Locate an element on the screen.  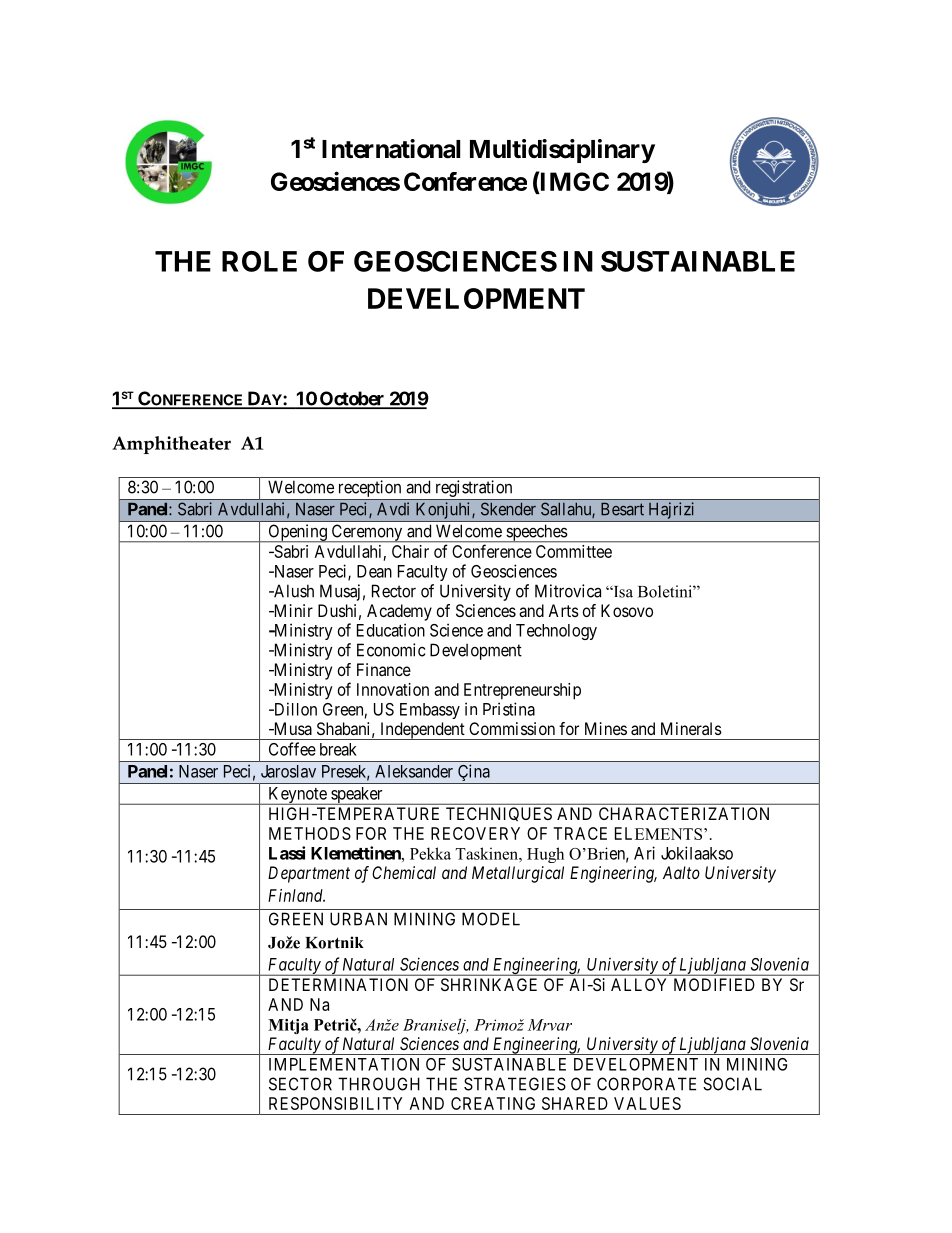
Committee is located at coordinates (574, 551).
